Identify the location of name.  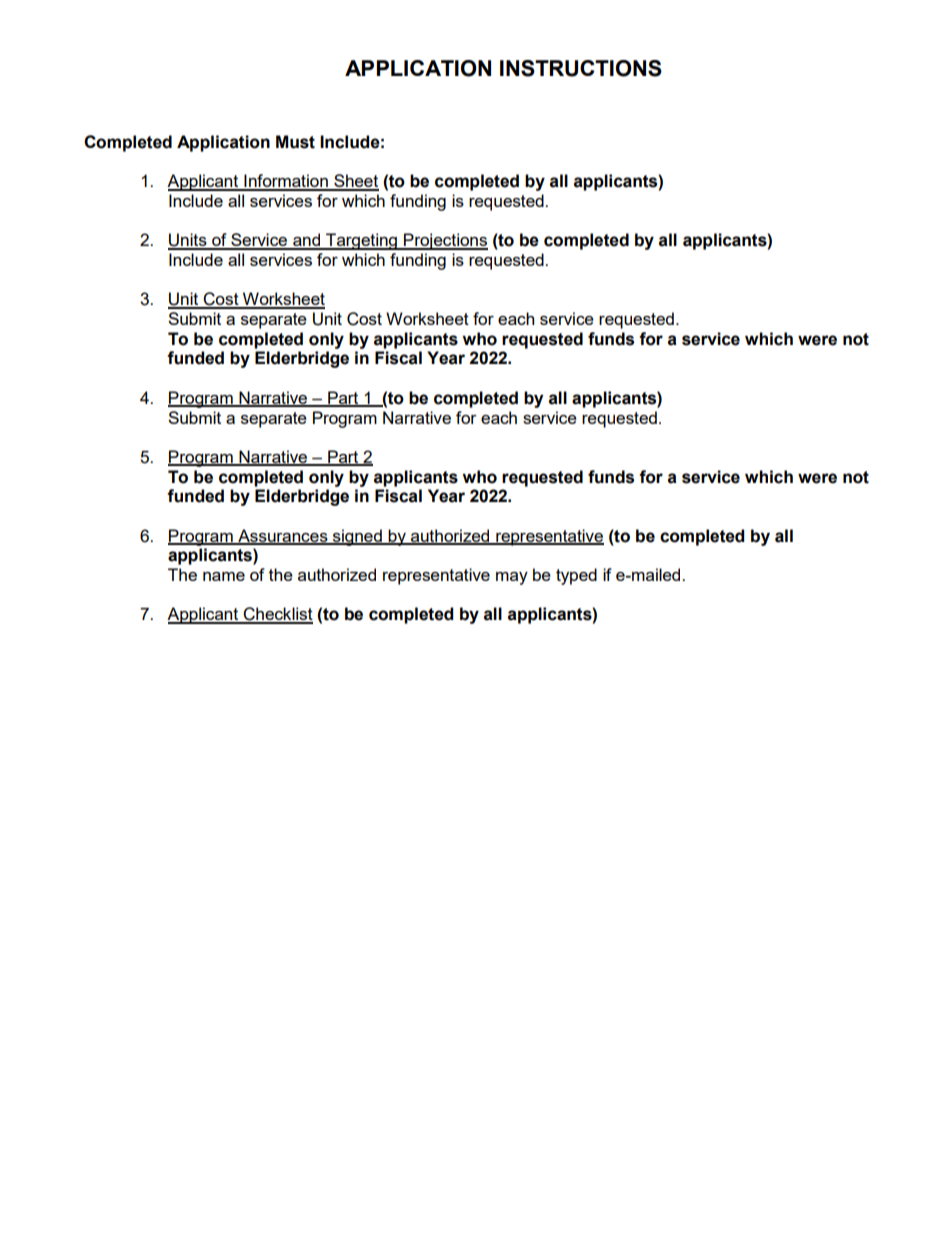
(224, 576).
